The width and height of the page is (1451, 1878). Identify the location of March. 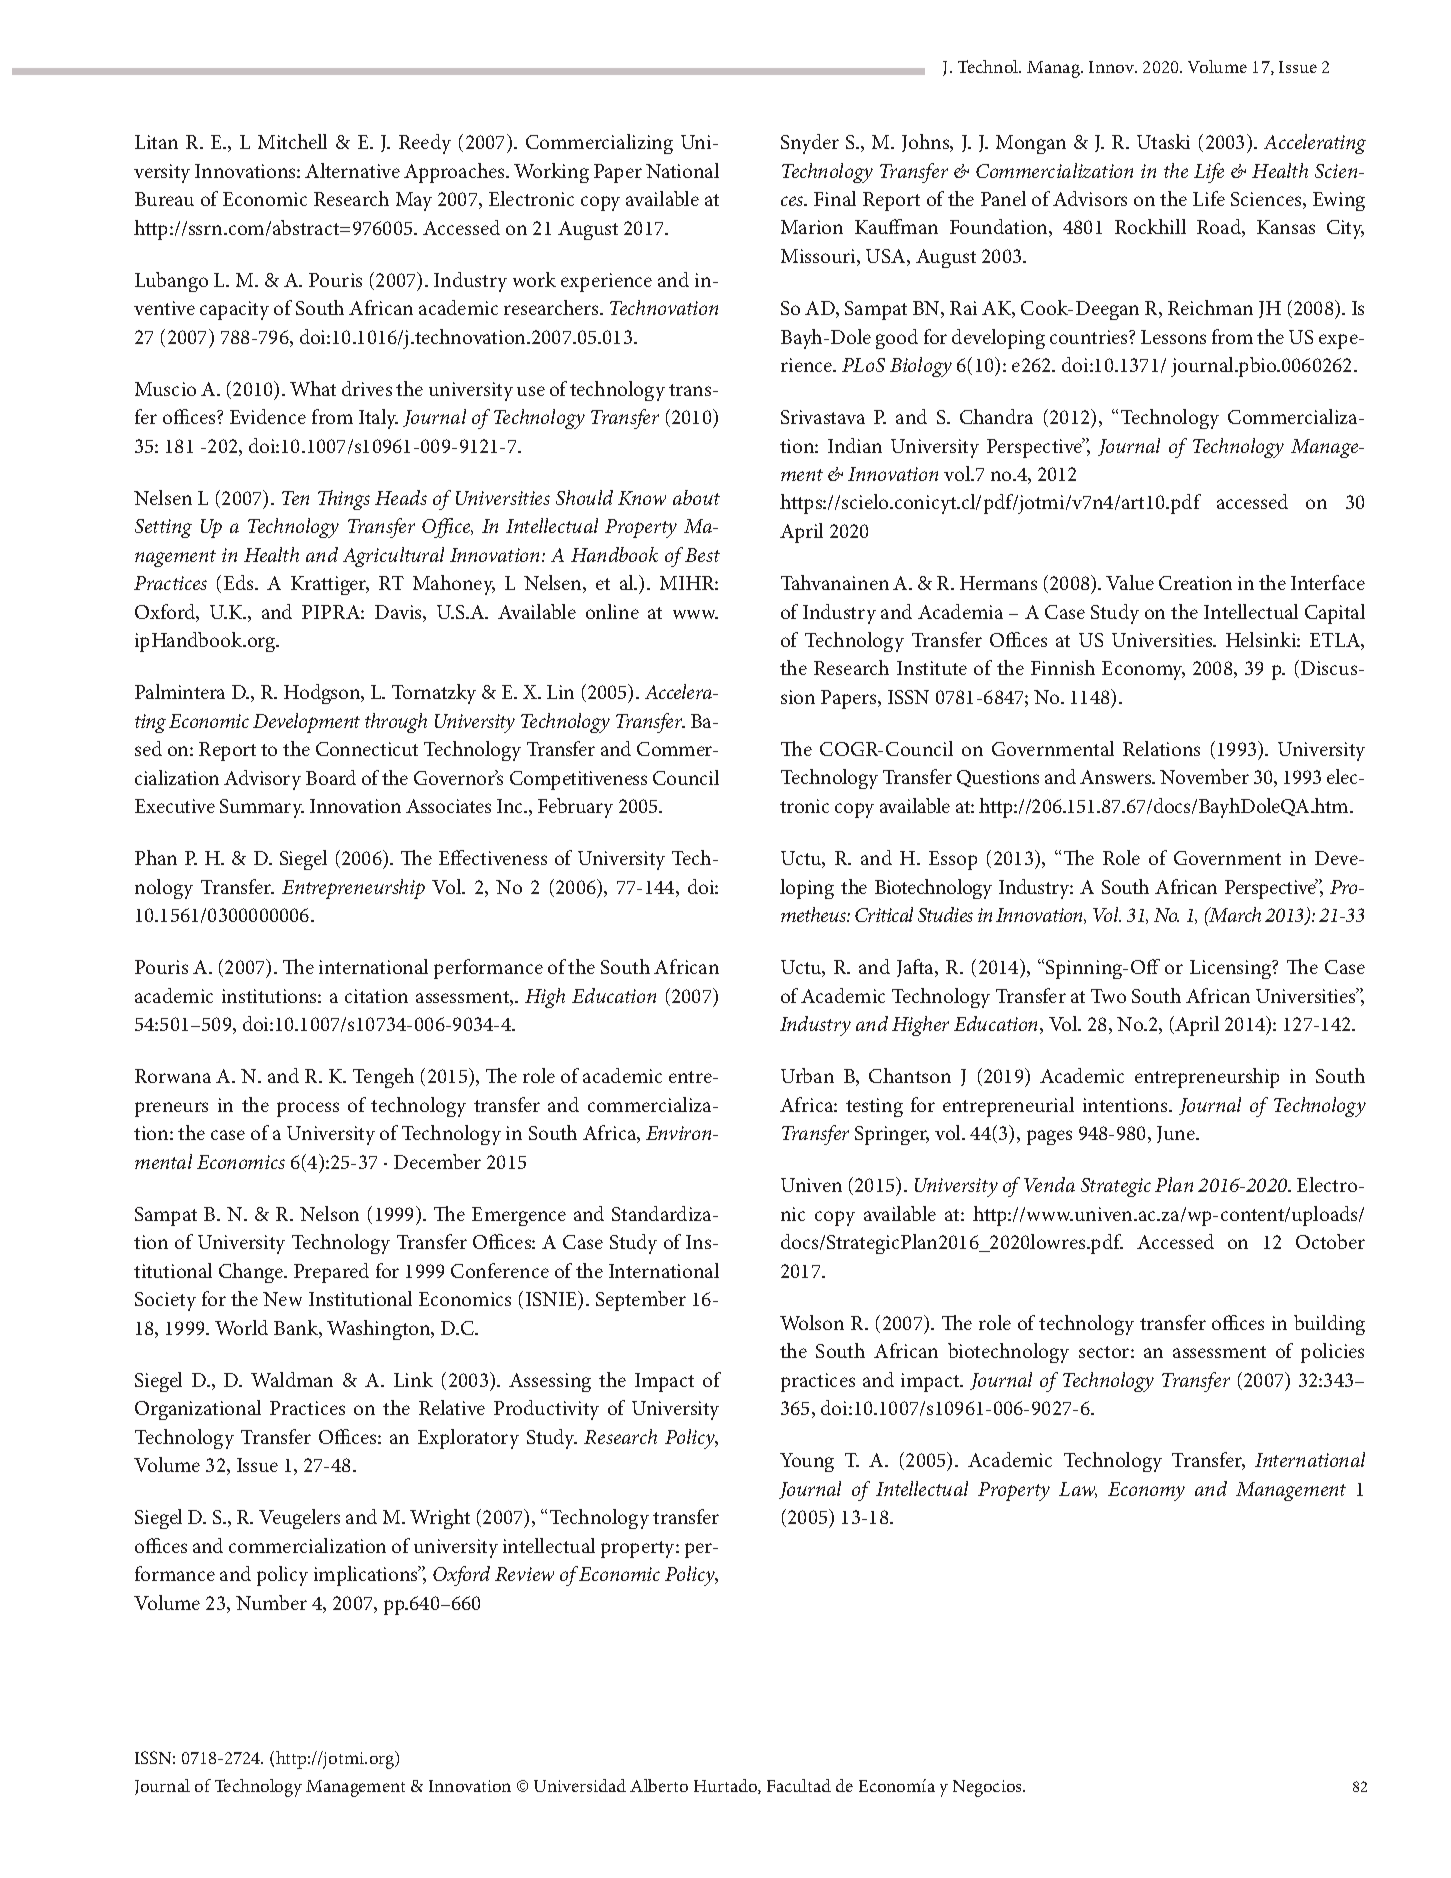
(1234, 914).
